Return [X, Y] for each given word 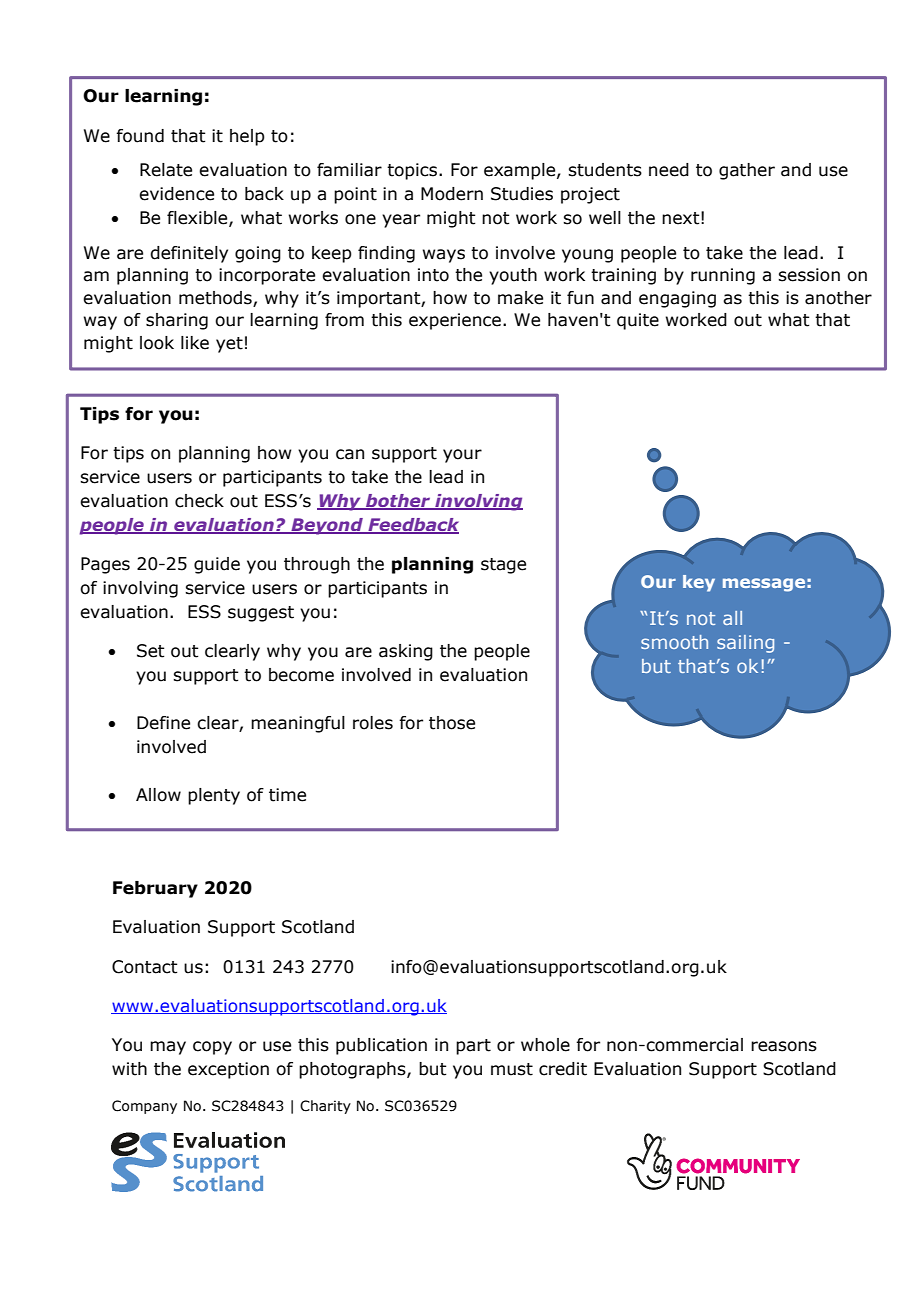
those [452, 723]
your [462, 456]
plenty [214, 796]
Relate [166, 170]
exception [228, 1070]
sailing [745, 644]
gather [747, 171]
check [199, 501]
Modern [452, 194]
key [699, 583]
